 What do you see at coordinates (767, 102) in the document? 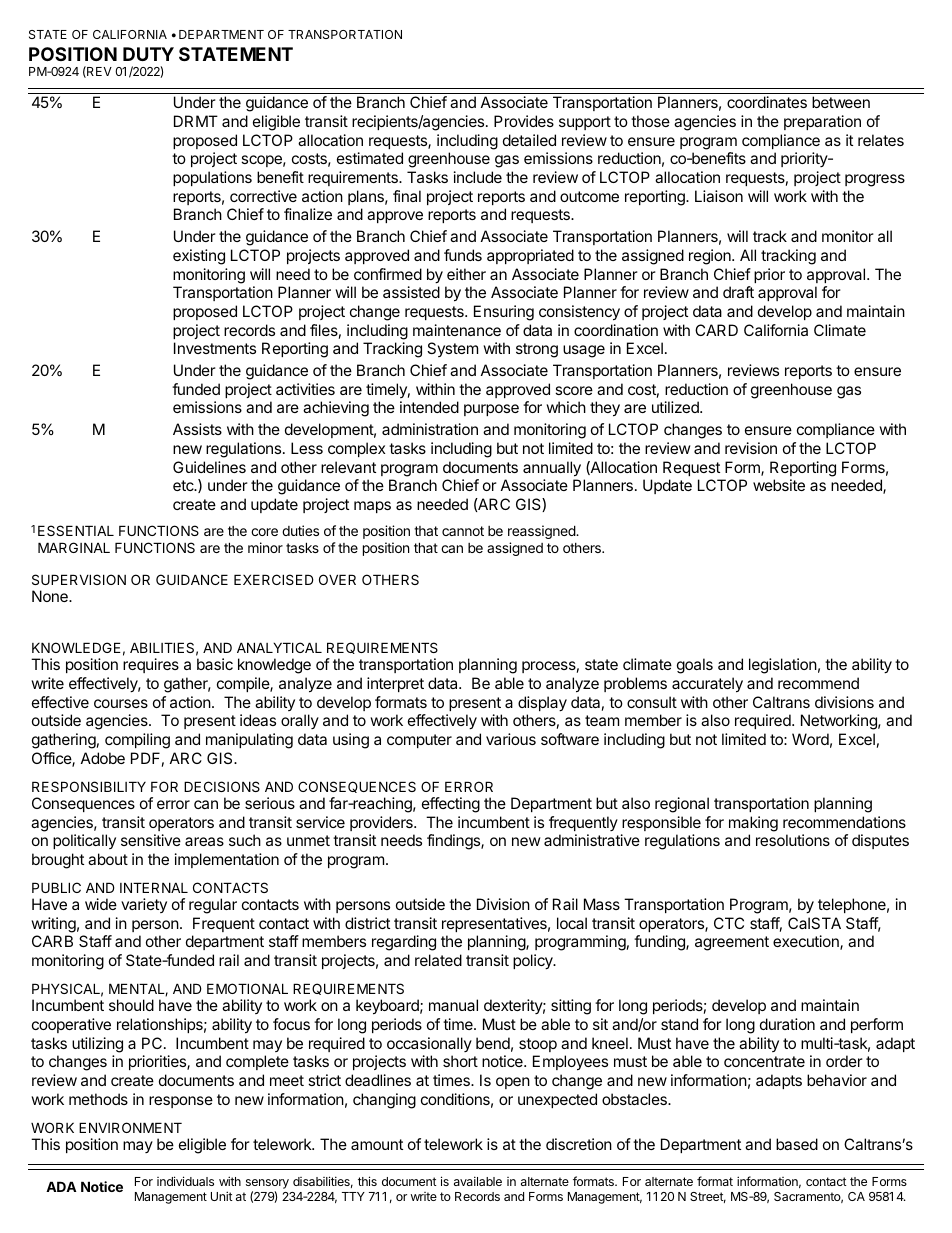
I see `coordinates` at bounding box center [767, 102].
